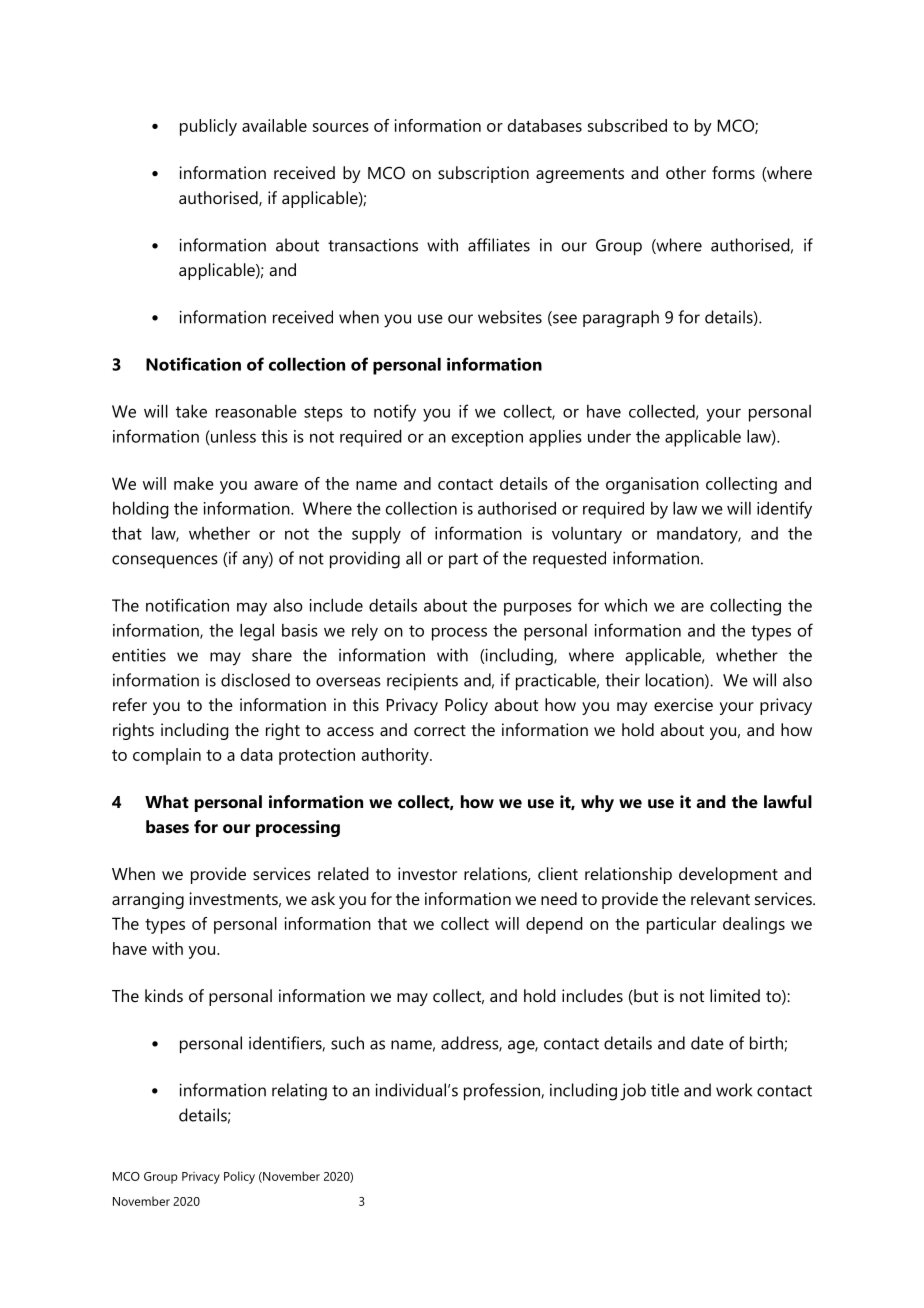  Describe the element at coordinates (652, 485) in the image. I see `organisation` at that location.
